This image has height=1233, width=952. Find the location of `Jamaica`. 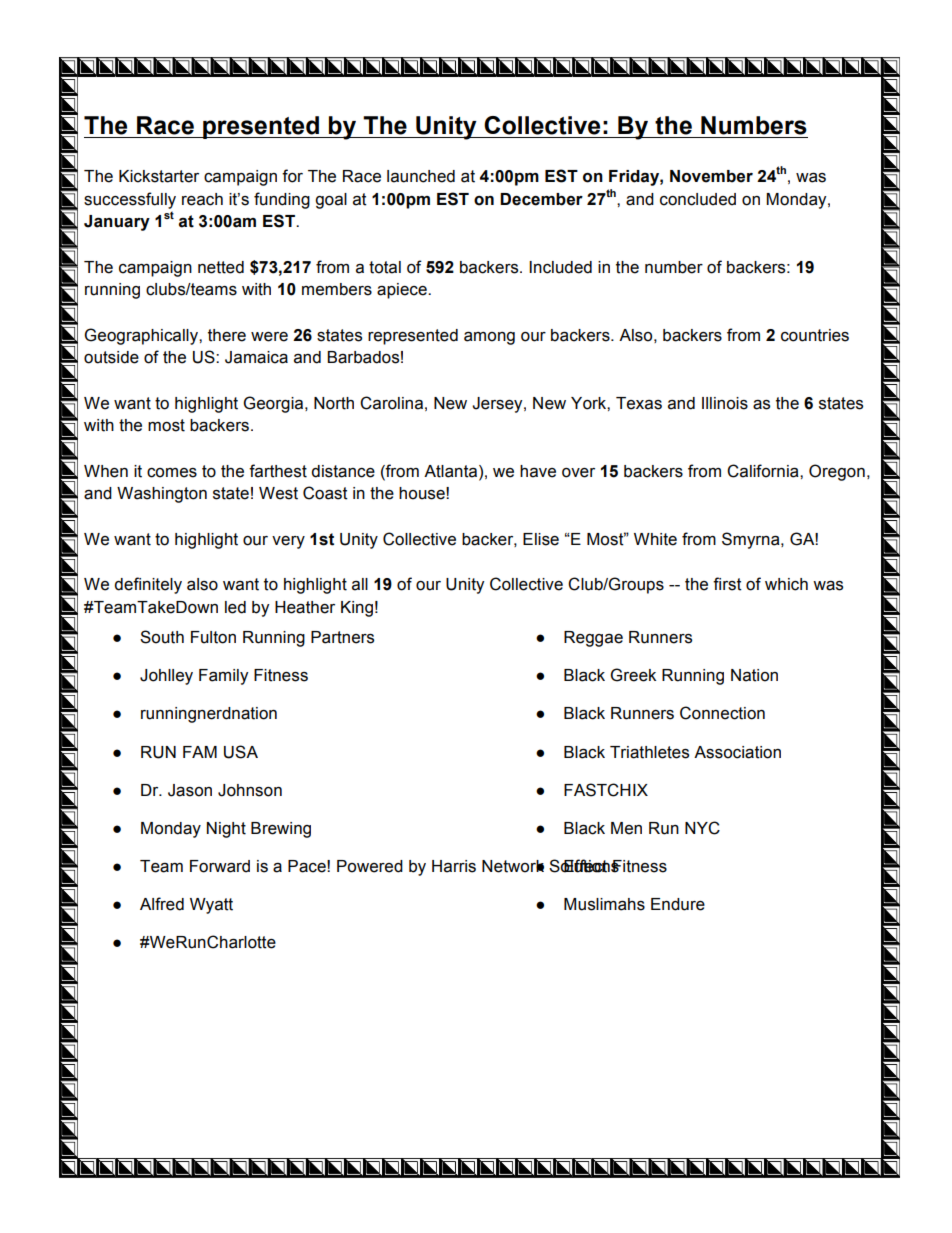

Jamaica is located at coordinates (256, 357).
